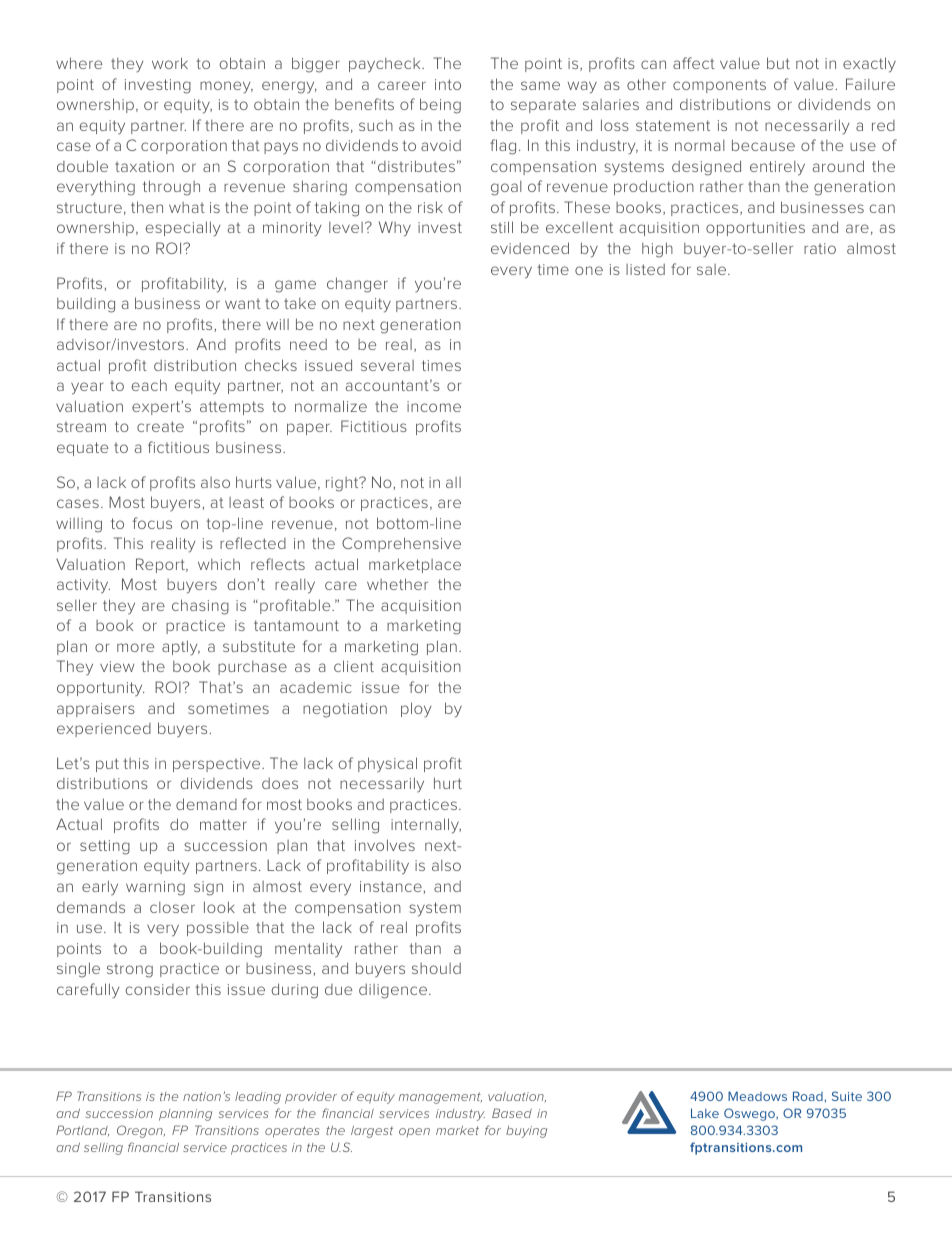  What do you see at coordinates (387, 765) in the screenshot?
I see `physical` at bounding box center [387, 765].
